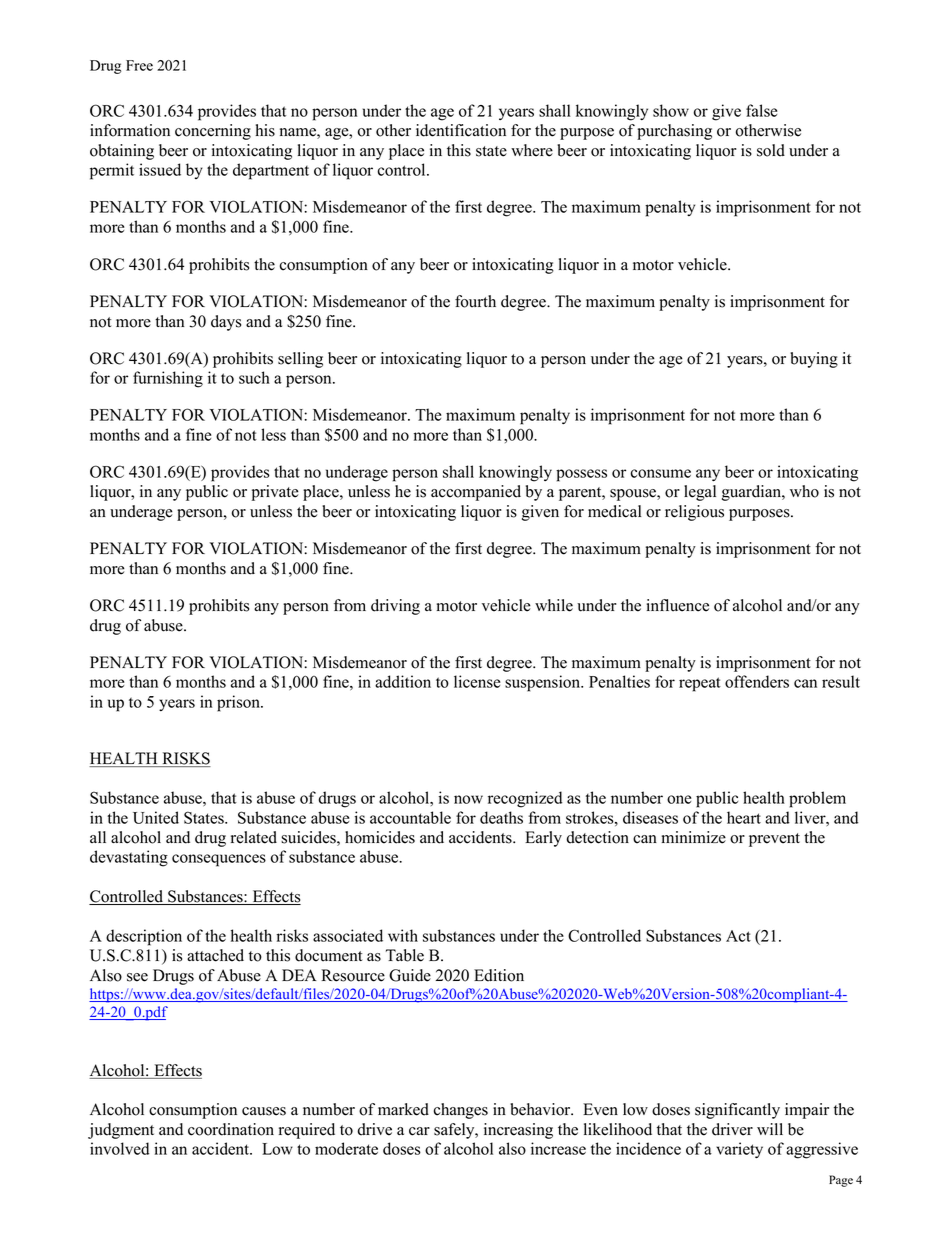  I want to click on who, so click(804, 491).
